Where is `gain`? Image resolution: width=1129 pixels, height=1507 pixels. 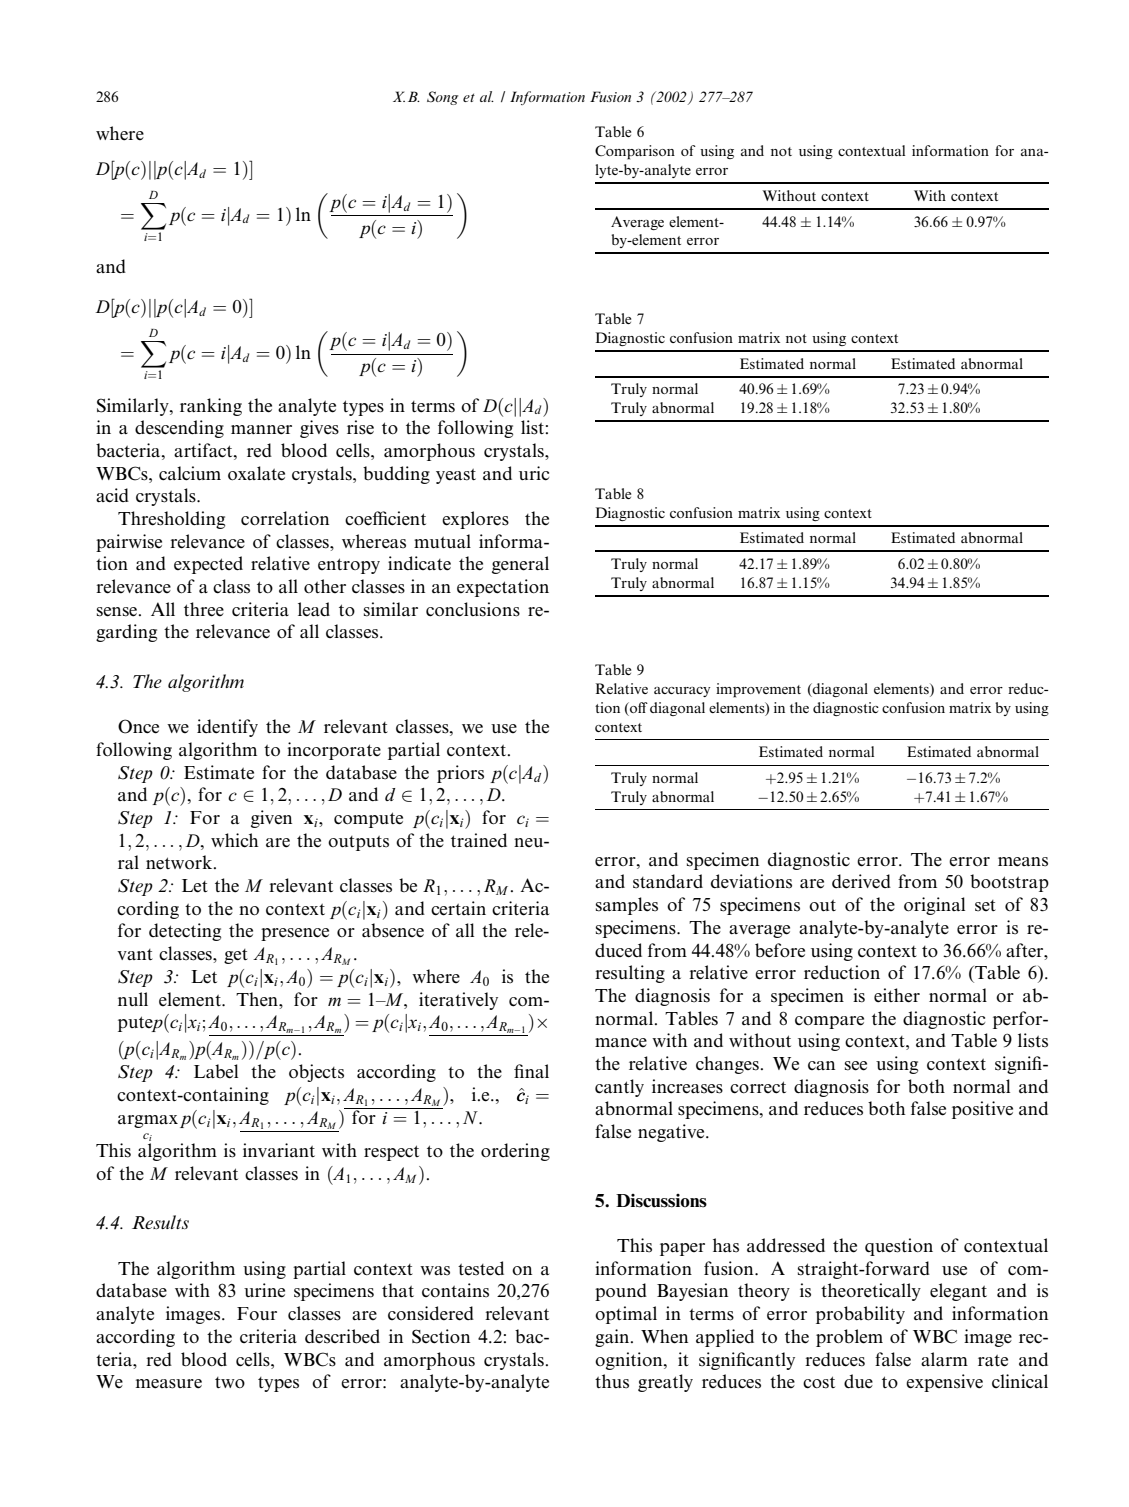
gain is located at coordinates (613, 1338).
